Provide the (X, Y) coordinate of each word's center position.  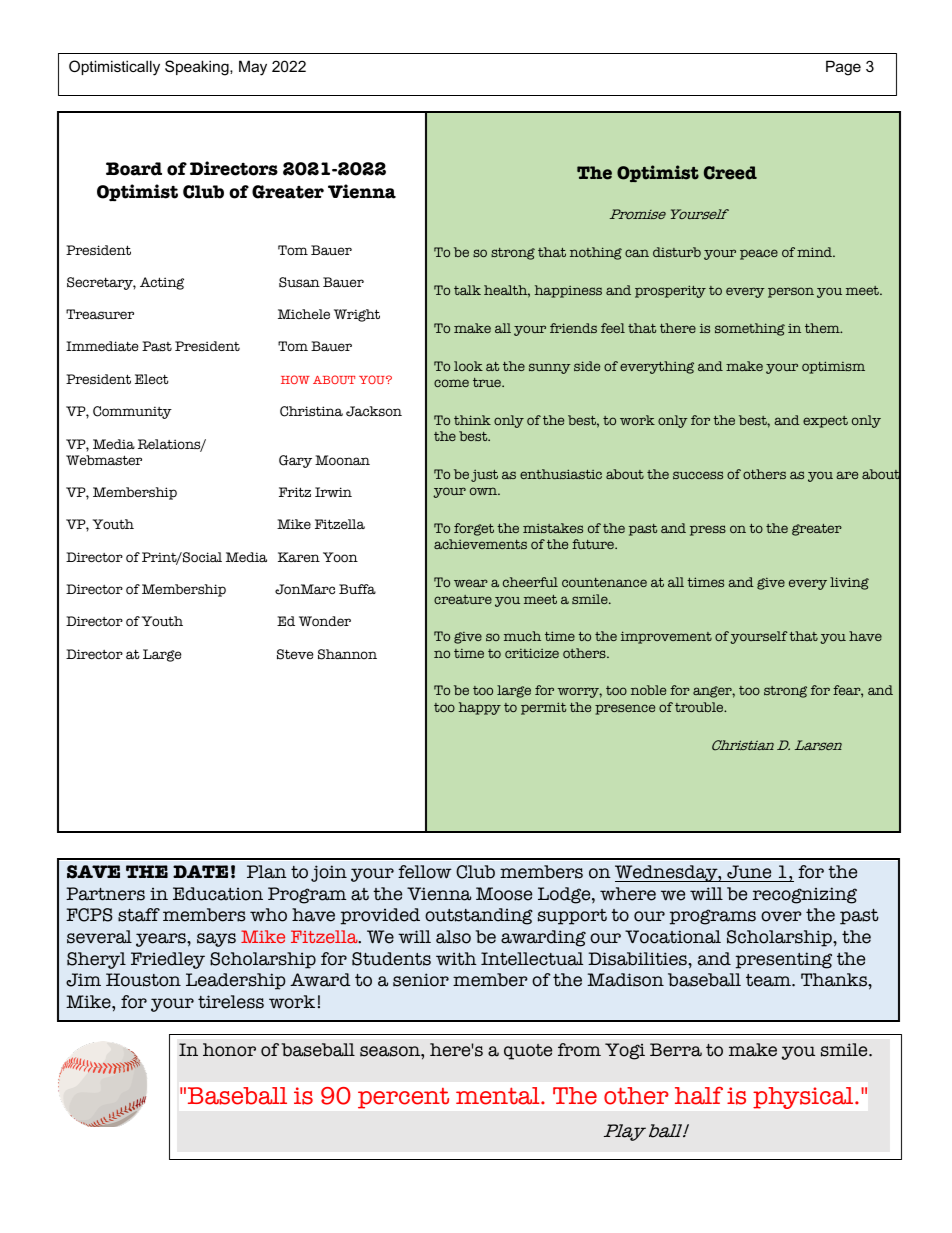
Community (132, 412)
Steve (295, 654)
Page (843, 68)
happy (480, 708)
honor (229, 1050)
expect (825, 422)
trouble (700, 707)
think (472, 420)
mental (499, 1096)
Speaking (198, 68)
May (253, 68)
